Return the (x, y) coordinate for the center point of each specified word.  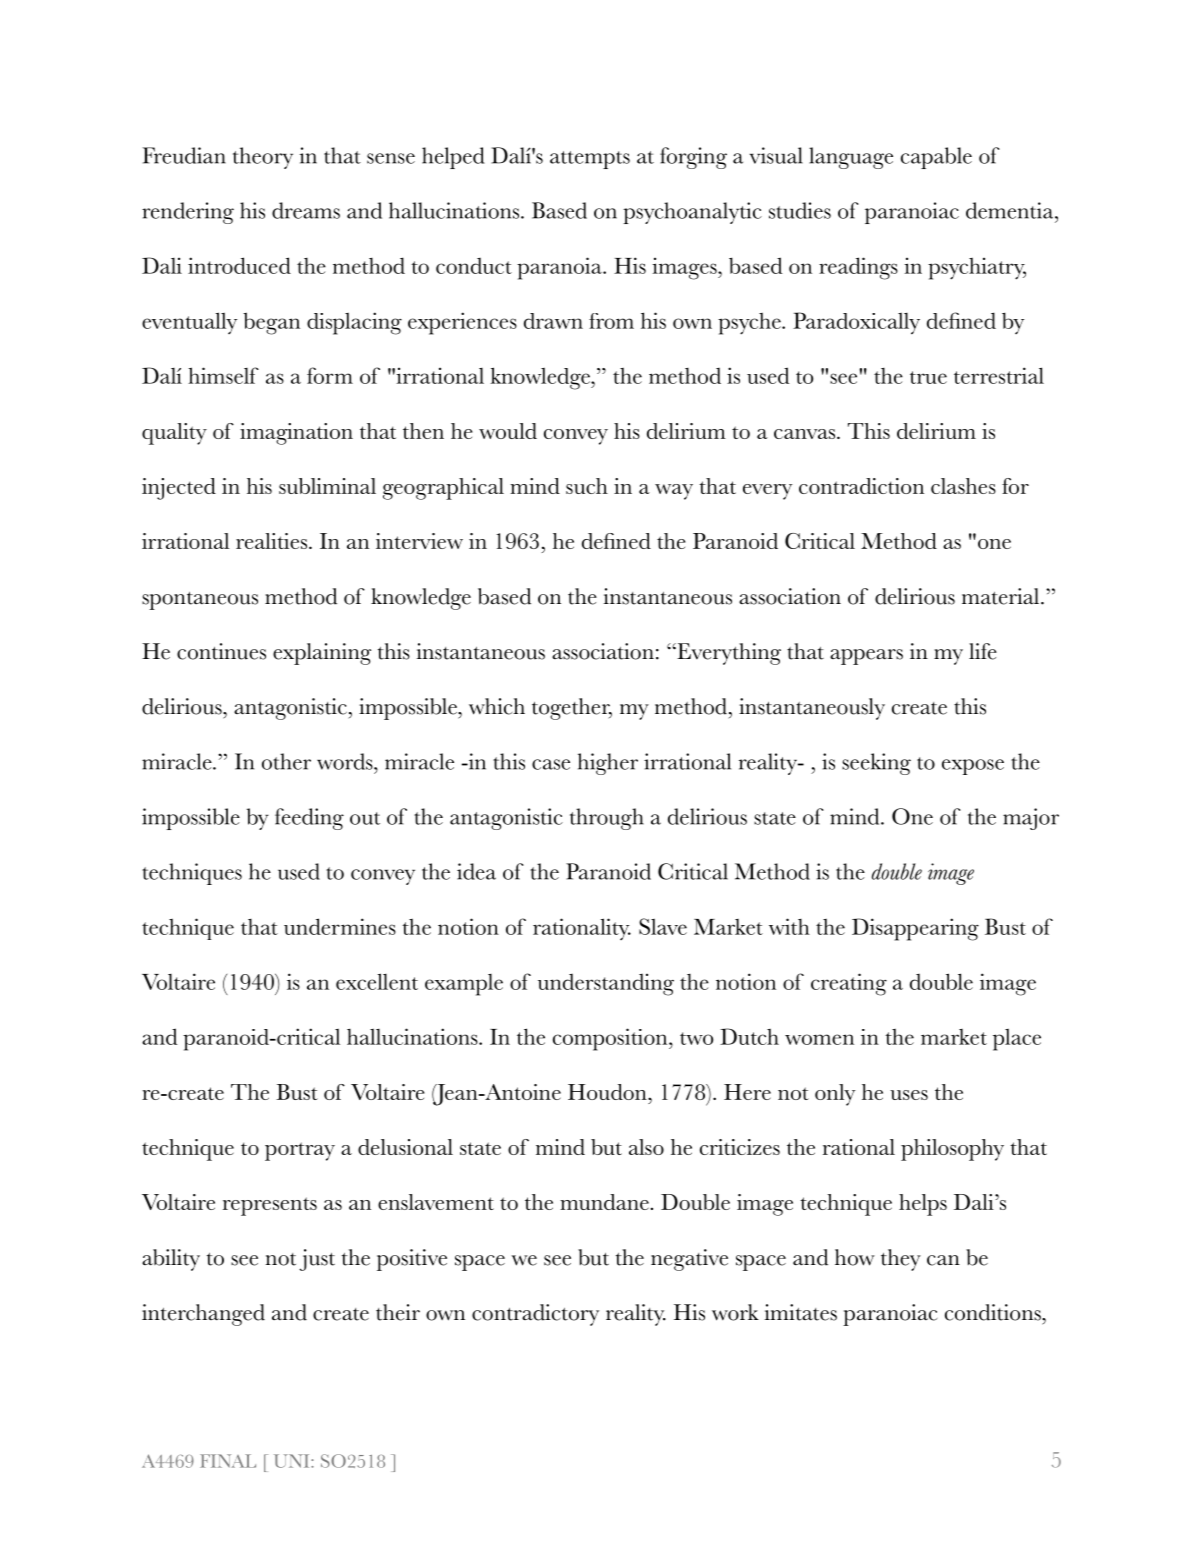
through (607, 819)
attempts (590, 160)
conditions (994, 1312)
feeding (309, 819)
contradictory (535, 1315)
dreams (306, 210)
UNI (293, 1461)
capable (936, 158)
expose (973, 767)
